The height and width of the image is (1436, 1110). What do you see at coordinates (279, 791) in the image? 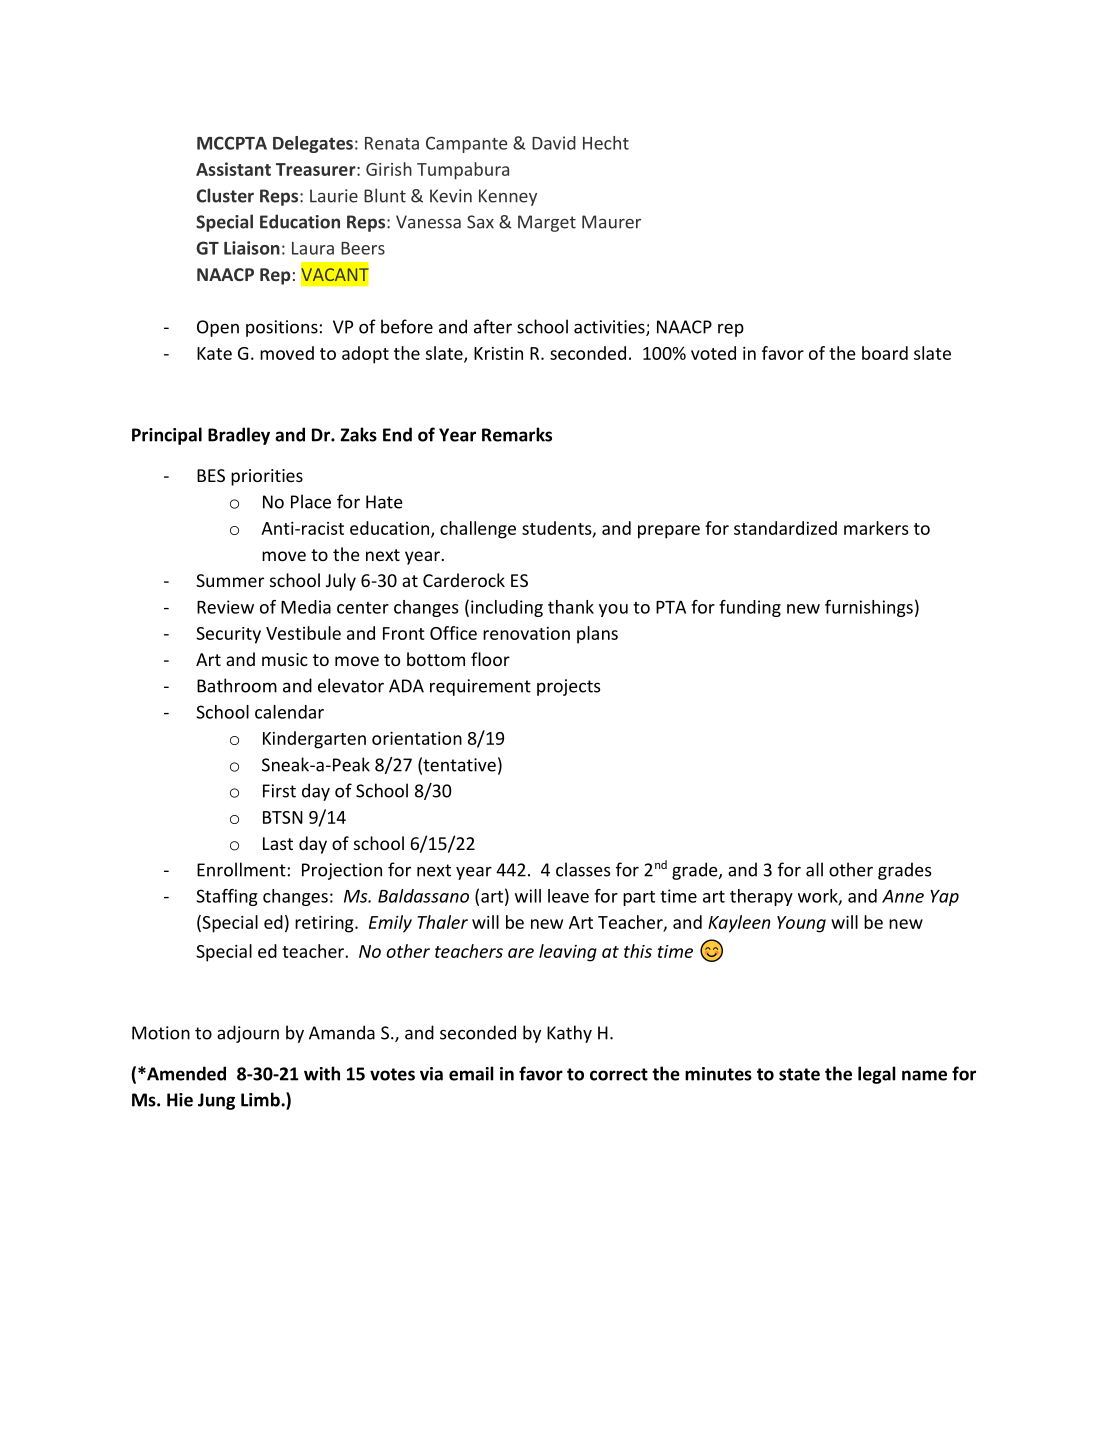
I see `First` at bounding box center [279, 791].
